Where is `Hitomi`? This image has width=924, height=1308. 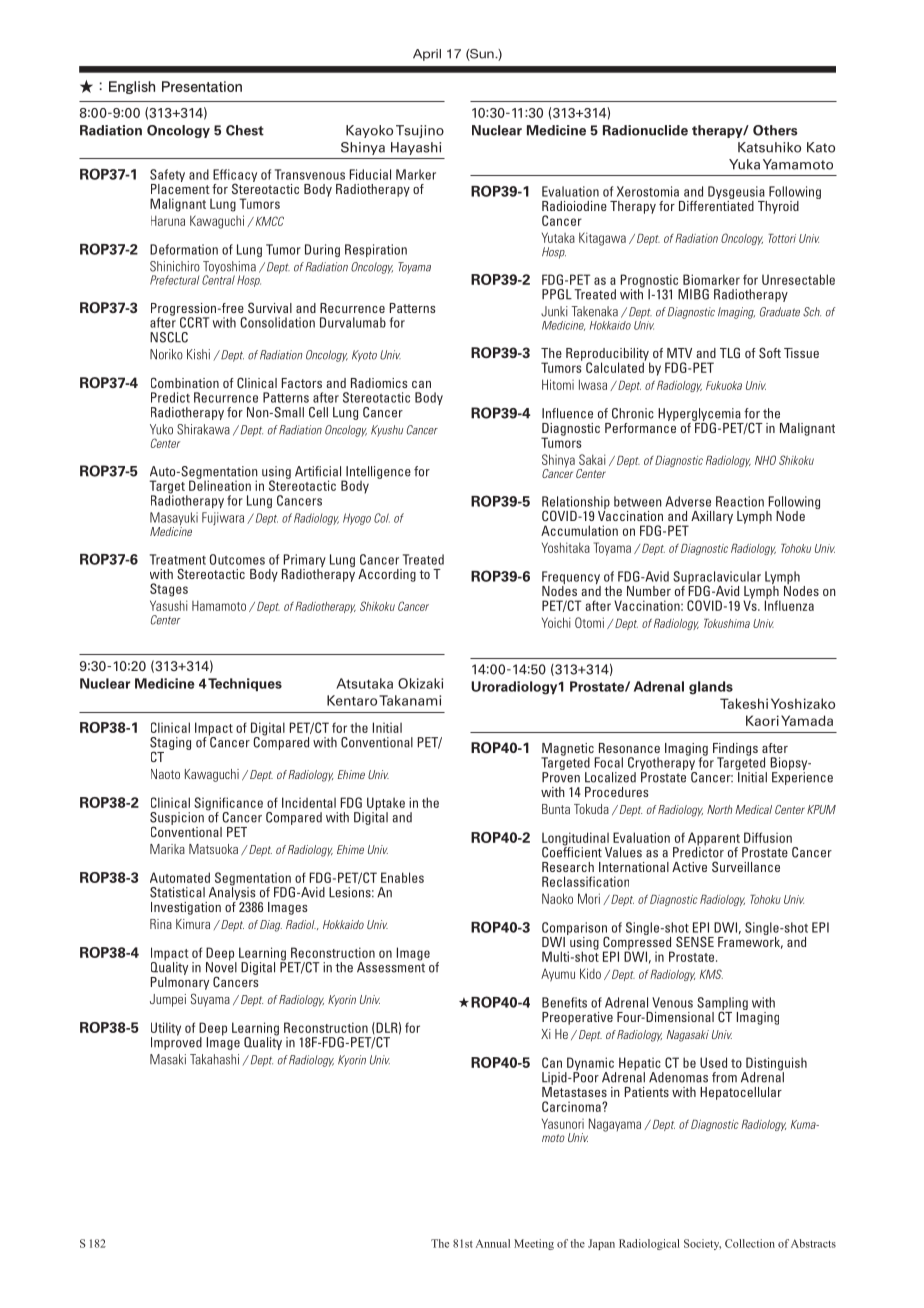 Hitomi is located at coordinates (558, 384).
